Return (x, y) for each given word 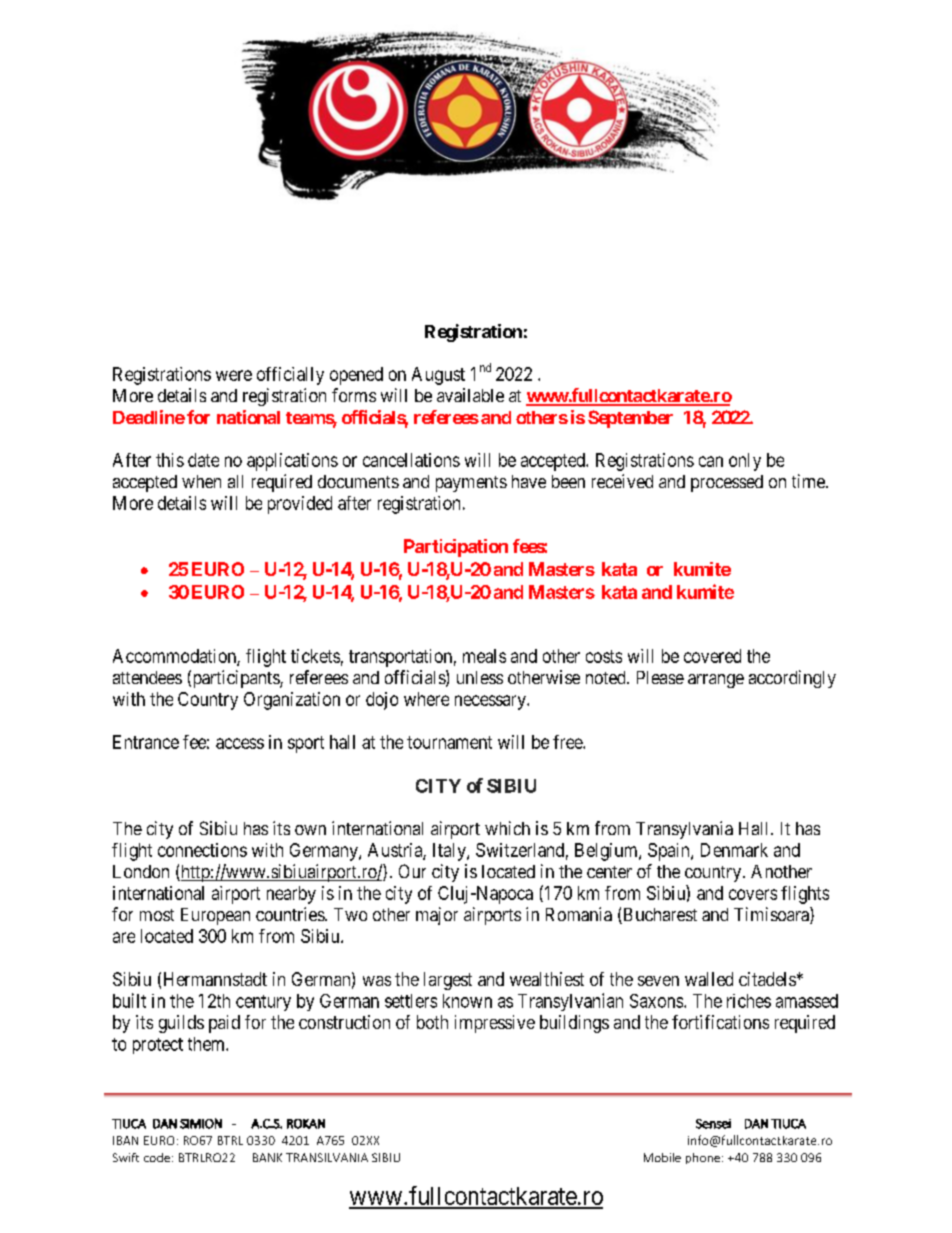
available (470, 395)
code (157, 1157)
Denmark (734, 850)
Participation (456, 548)
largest (448, 981)
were (234, 375)
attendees (147, 677)
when (201, 481)
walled (709, 979)
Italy (450, 852)
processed (727, 483)
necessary (491, 702)
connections (202, 850)
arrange (716, 681)
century (263, 1003)
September (630, 419)
